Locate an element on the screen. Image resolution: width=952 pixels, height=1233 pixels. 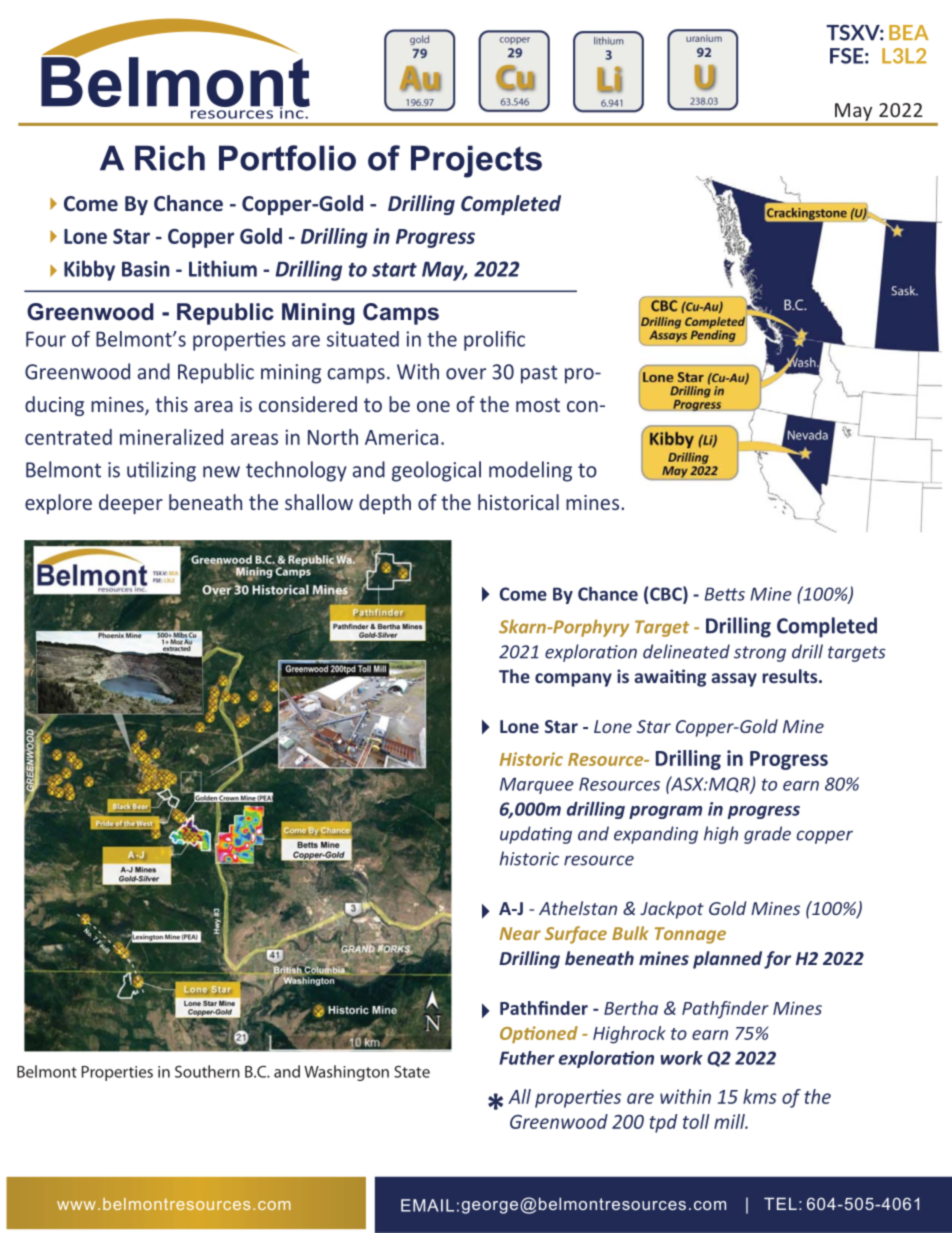
grade is located at coordinates (767, 835).
